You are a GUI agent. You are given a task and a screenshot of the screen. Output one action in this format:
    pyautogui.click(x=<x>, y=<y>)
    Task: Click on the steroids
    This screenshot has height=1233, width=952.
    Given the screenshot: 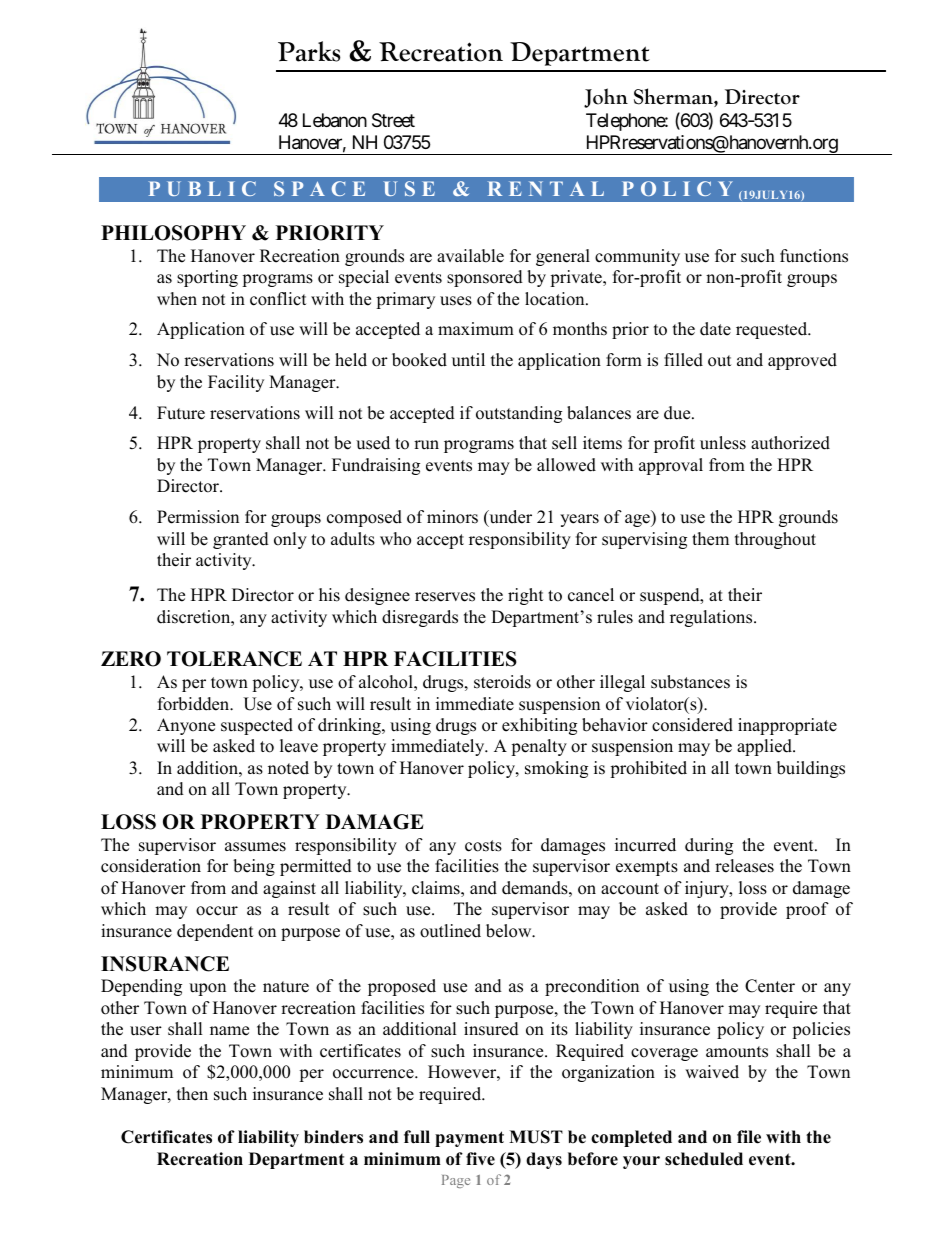 What is the action you would take?
    pyautogui.click(x=502, y=682)
